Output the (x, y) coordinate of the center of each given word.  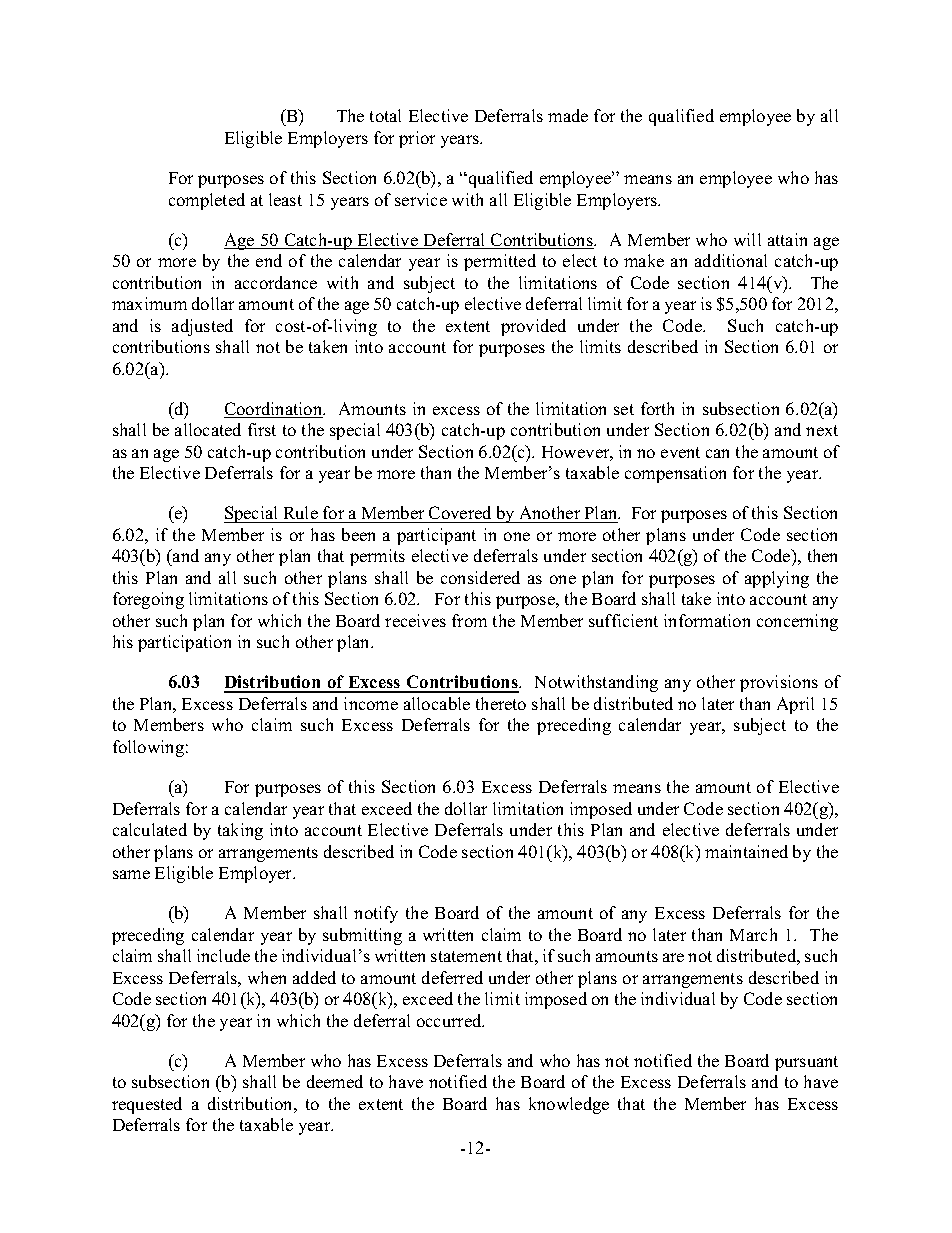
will (747, 239)
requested (147, 1105)
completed (207, 201)
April (795, 705)
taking (240, 831)
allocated (208, 429)
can (717, 453)
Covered (460, 514)
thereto (501, 703)
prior (417, 139)
